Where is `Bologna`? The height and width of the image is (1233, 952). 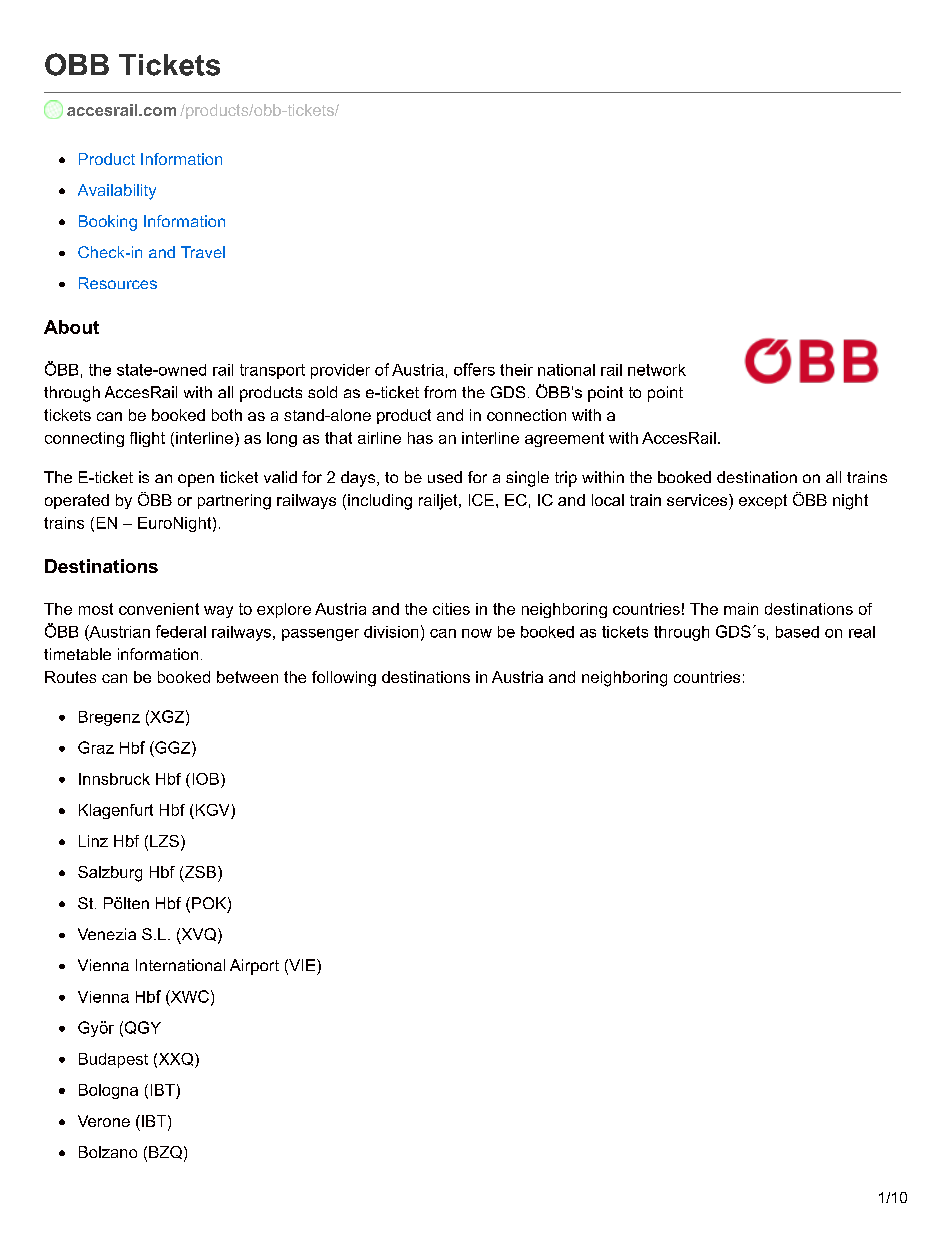
Bologna is located at coordinates (108, 1091).
